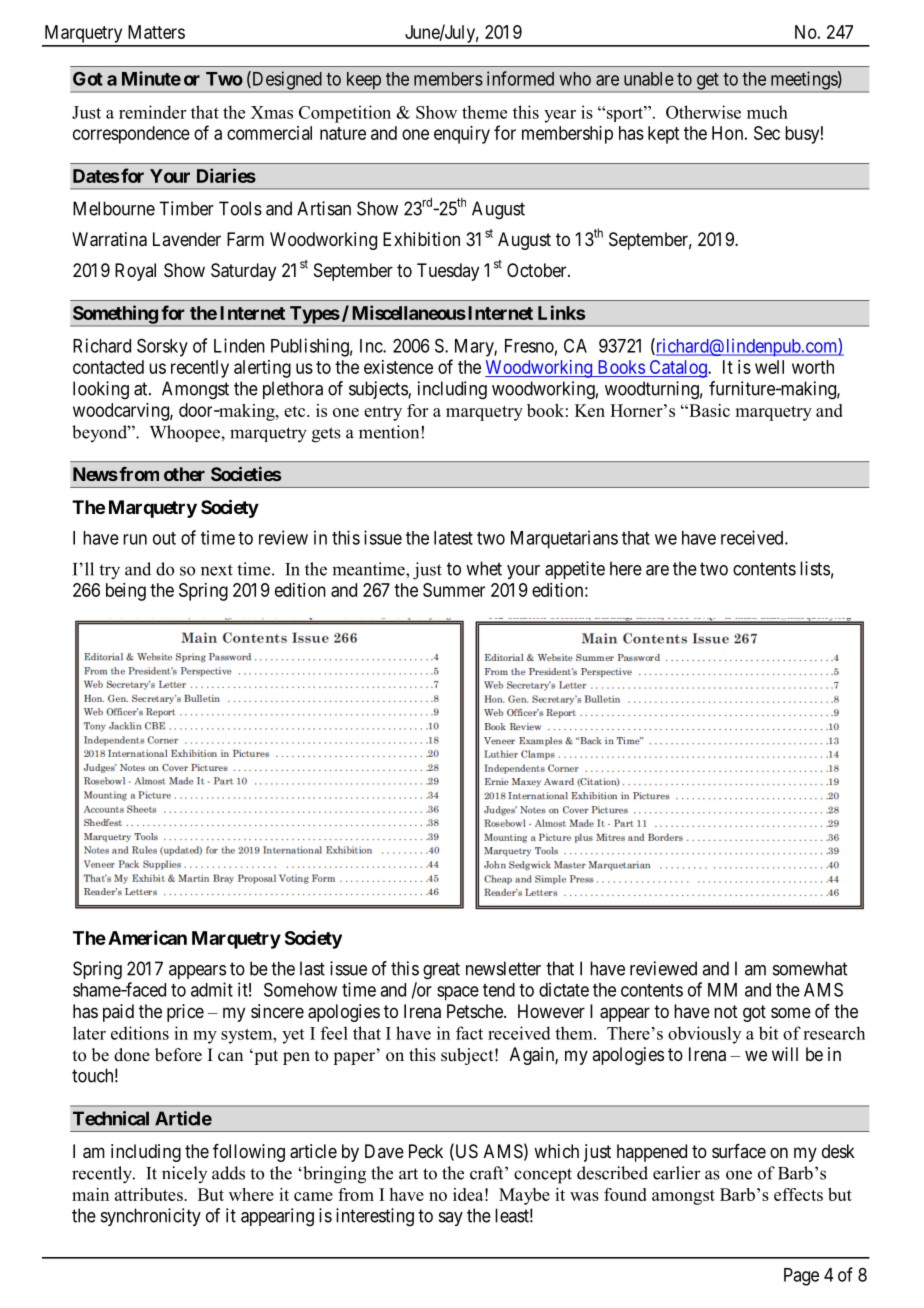 The width and height of the document is (924, 1308). Describe the element at coordinates (454, 590) in the document. I see `Summer` at that location.
